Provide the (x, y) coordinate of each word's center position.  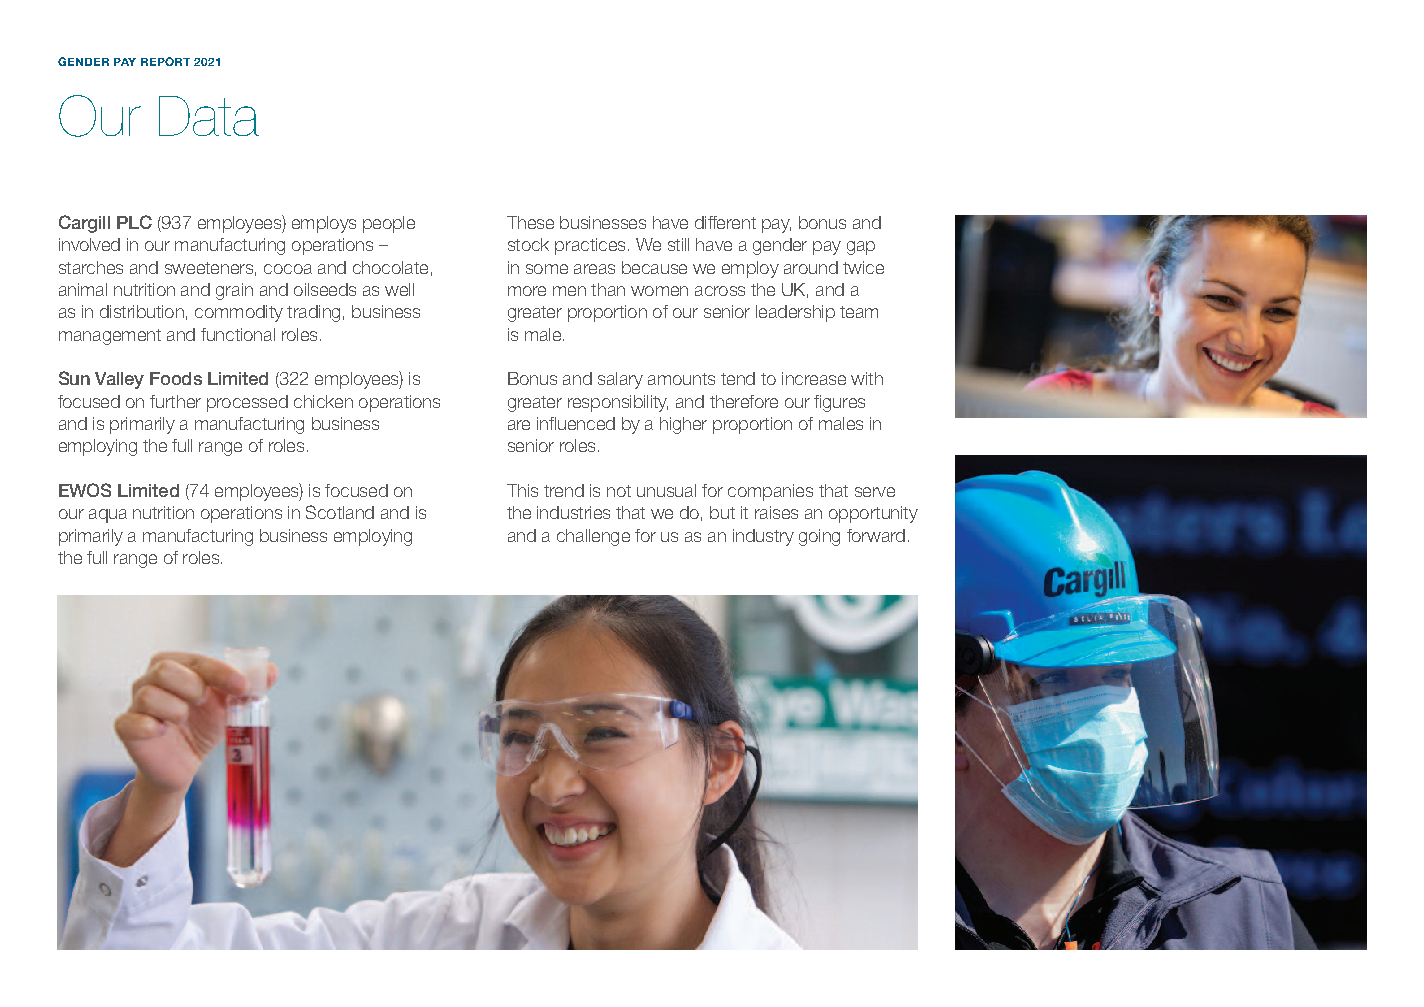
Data (209, 116)
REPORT (165, 61)
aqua (108, 516)
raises (776, 512)
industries (573, 512)
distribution (142, 311)
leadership (795, 313)
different (725, 222)
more (527, 291)
